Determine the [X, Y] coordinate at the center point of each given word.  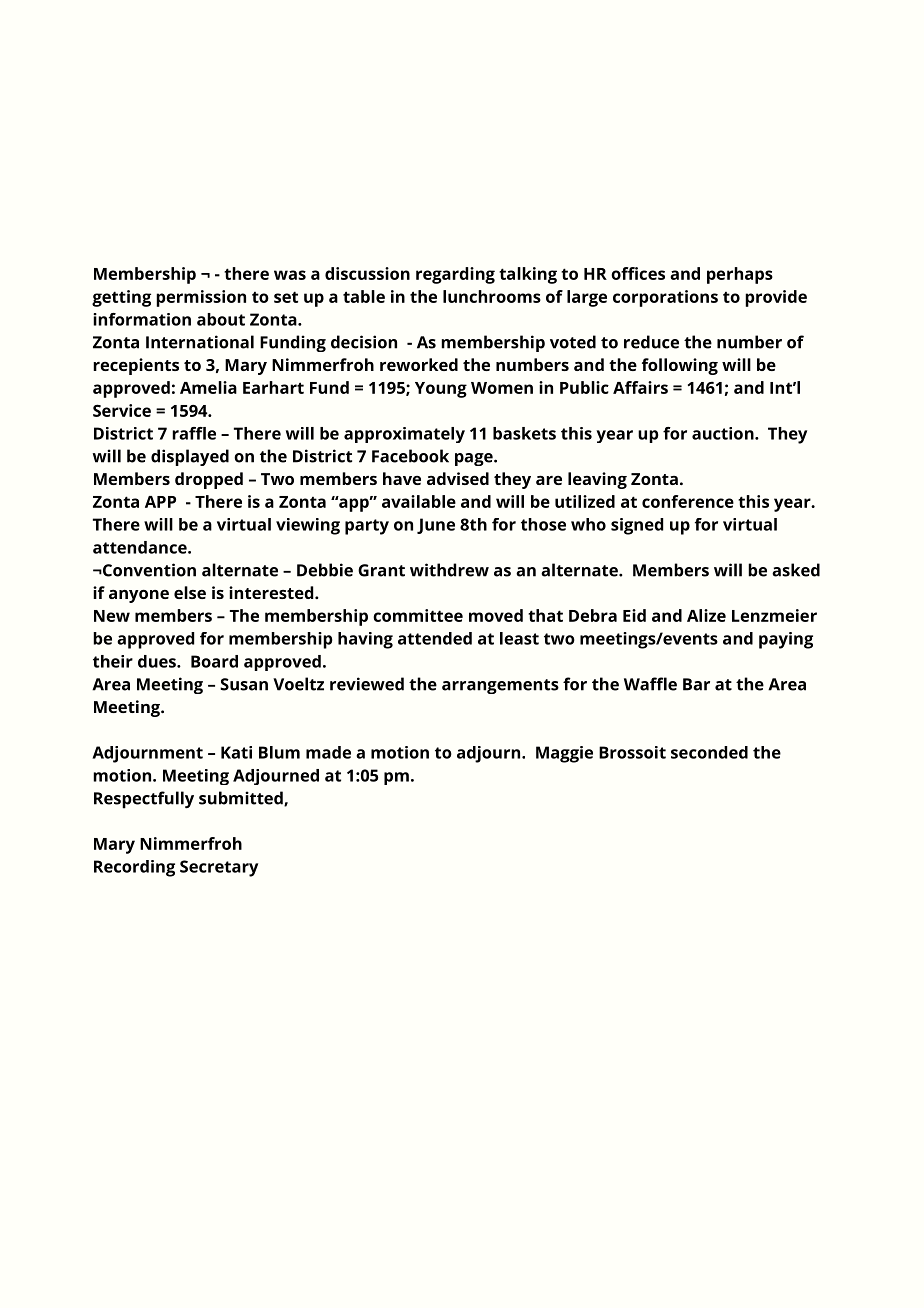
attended [435, 638]
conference [688, 501]
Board [214, 661]
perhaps [740, 275]
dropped [209, 480]
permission [201, 298]
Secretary [219, 868]
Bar [696, 684]
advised [458, 478]
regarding [455, 275]
